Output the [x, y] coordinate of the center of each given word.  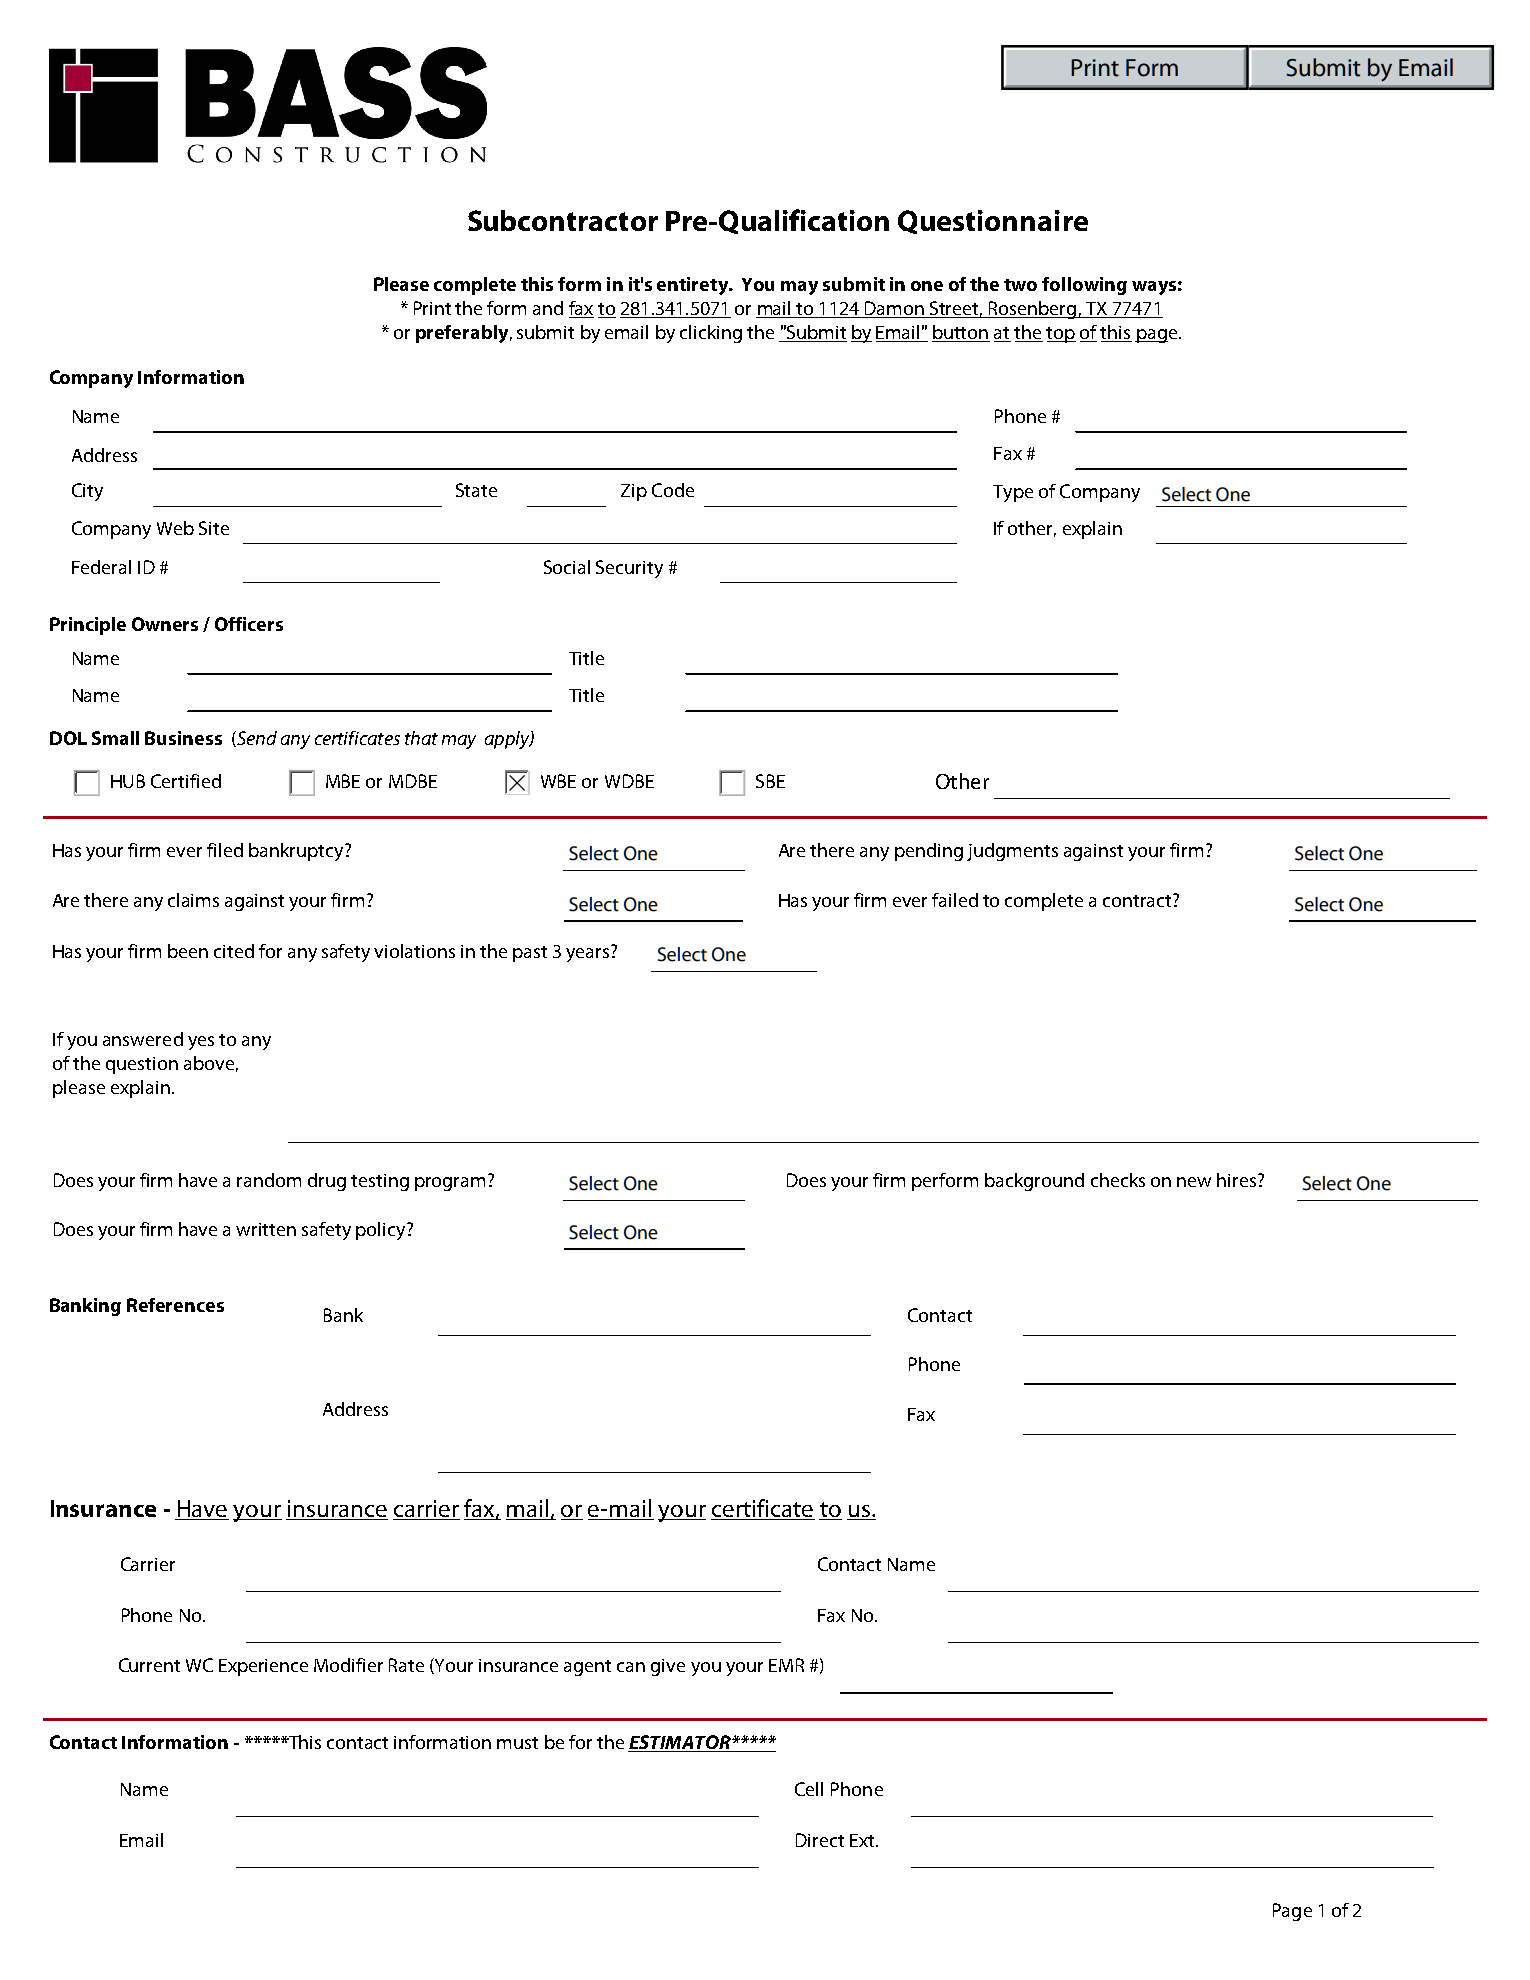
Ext [863, 1840]
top [1061, 335]
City [87, 492]
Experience [263, 1667]
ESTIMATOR [680, 1743]
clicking [711, 334]
